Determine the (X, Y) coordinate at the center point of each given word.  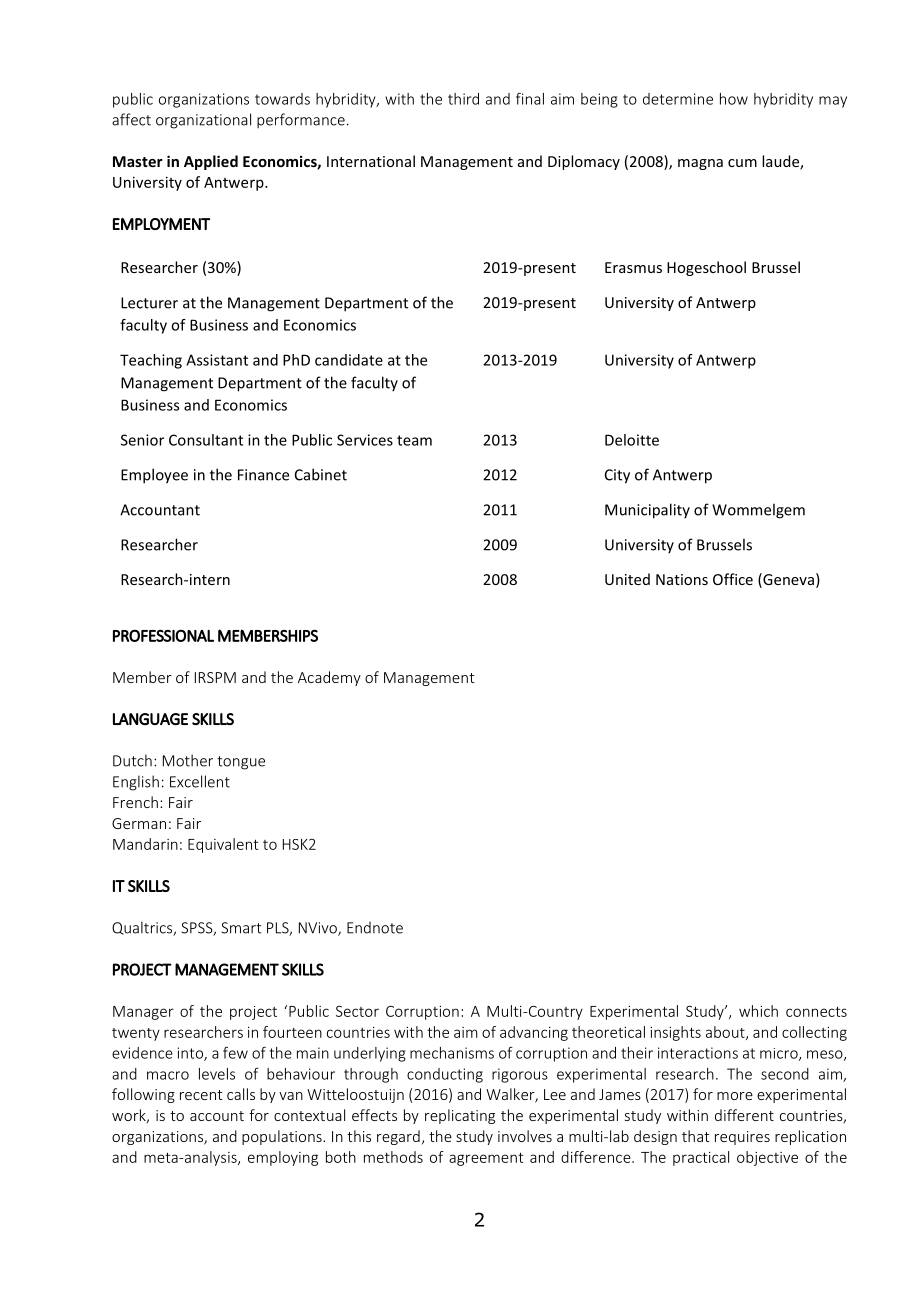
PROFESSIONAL (163, 635)
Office (733, 579)
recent (201, 1095)
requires (742, 1138)
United (627, 579)
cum (742, 163)
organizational (203, 121)
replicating (460, 1116)
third (463, 99)
